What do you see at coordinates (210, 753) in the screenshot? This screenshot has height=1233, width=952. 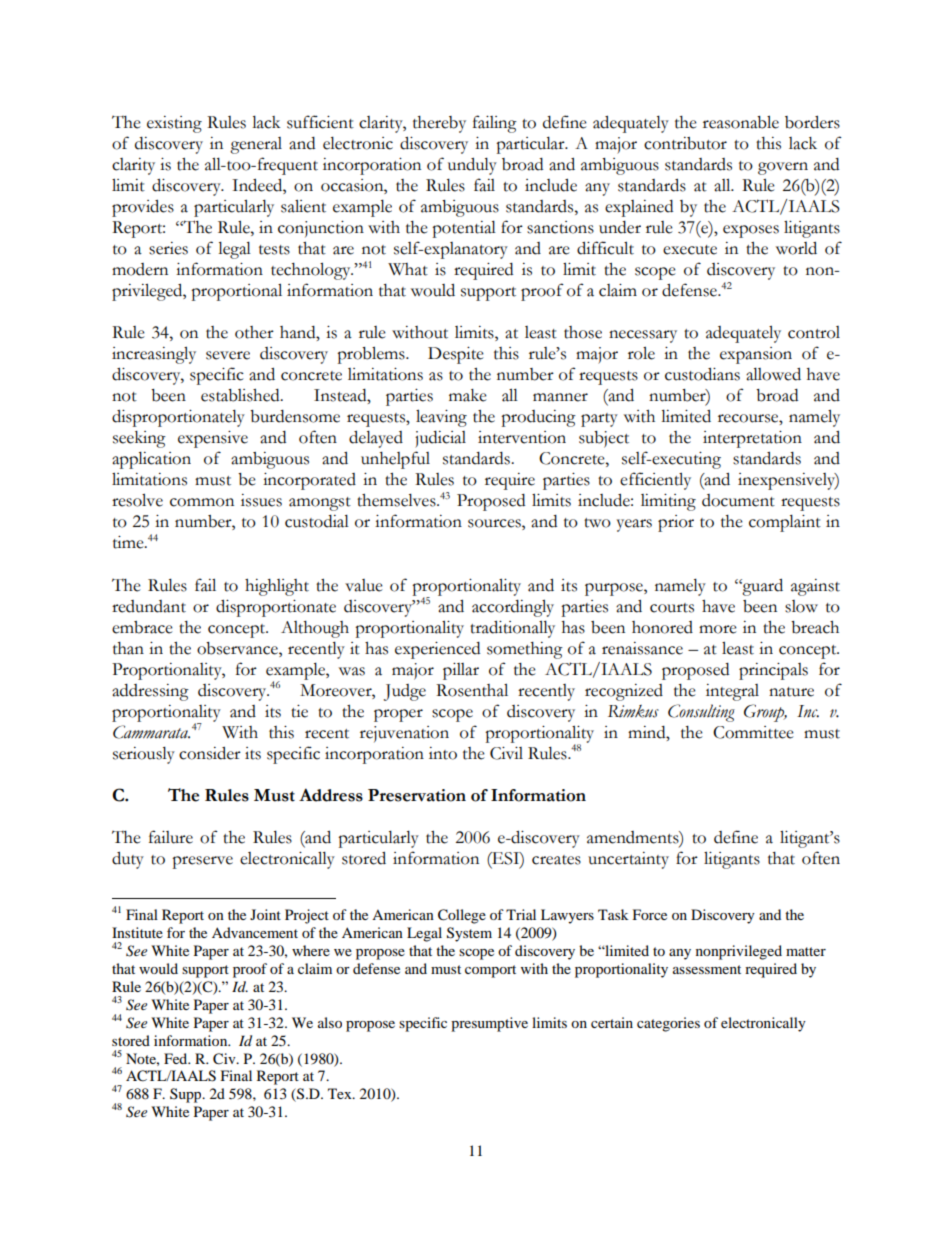 I see `consider` at bounding box center [210, 753].
